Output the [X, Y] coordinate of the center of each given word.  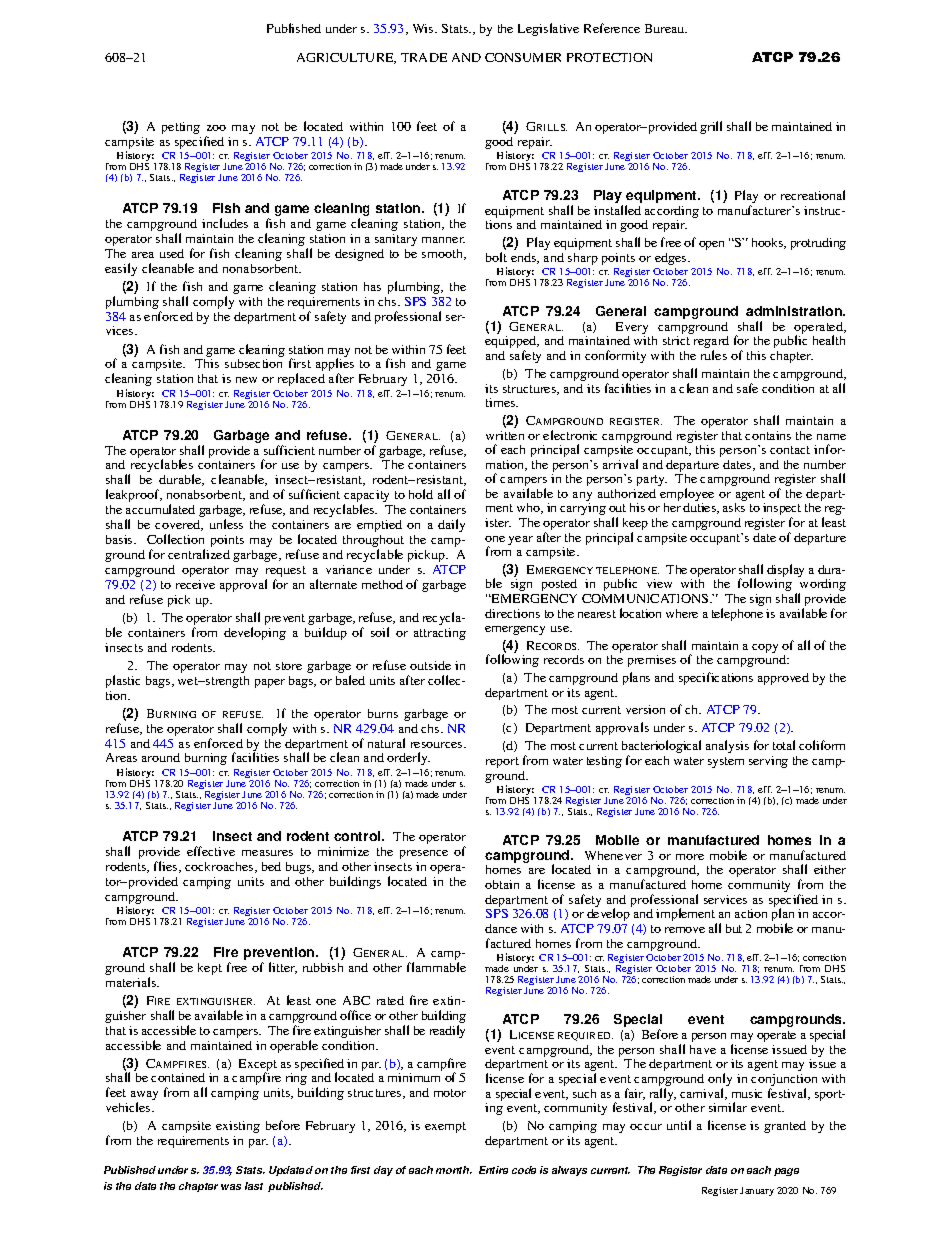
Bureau [666, 28]
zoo [216, 128]
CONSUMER [523, 57]
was [231, 1187]
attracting [440, 634]
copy [765, 648]
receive [195, 584]
